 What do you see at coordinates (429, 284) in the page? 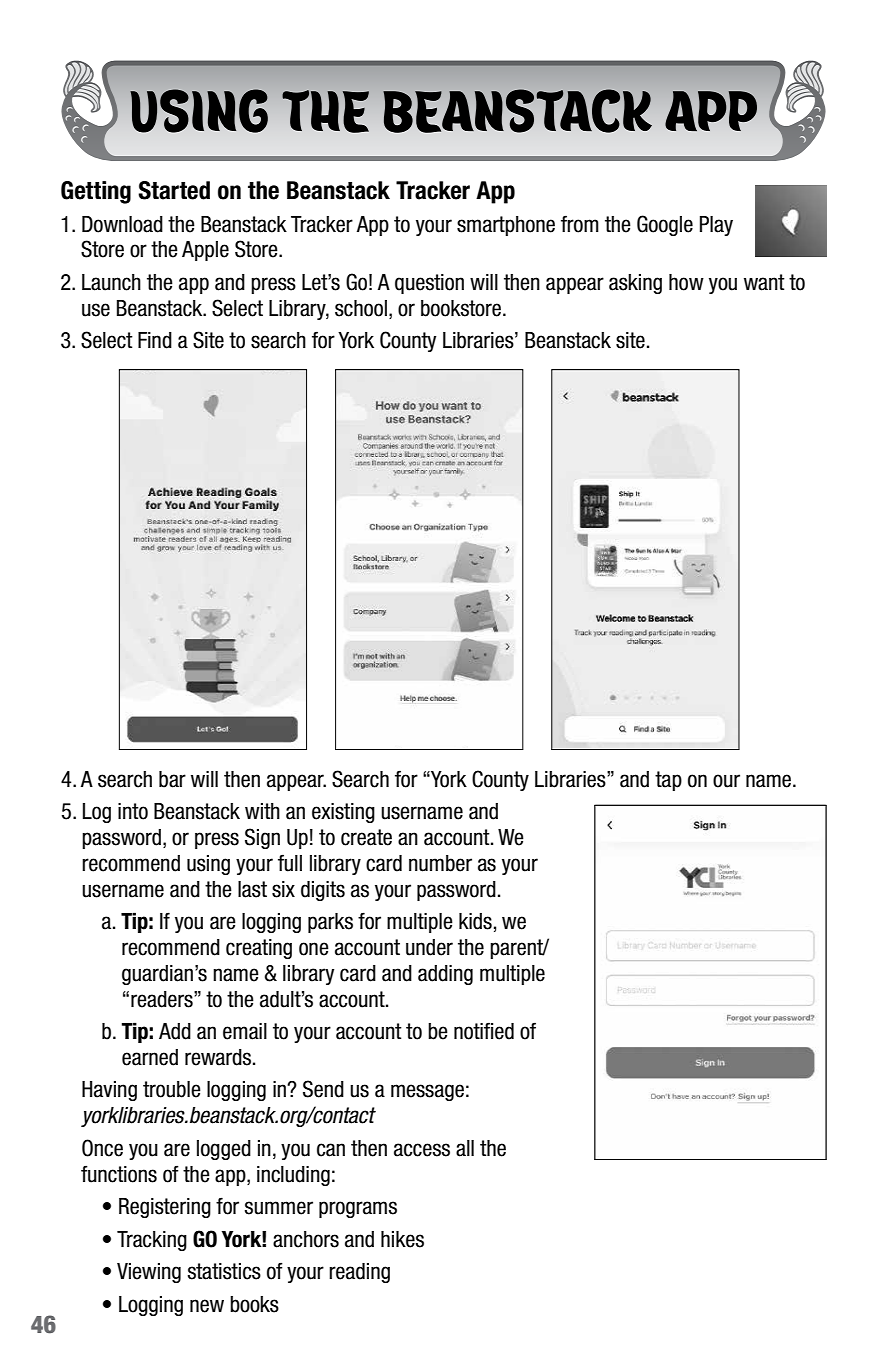
I see `question` at bounding box center [429, 284].
